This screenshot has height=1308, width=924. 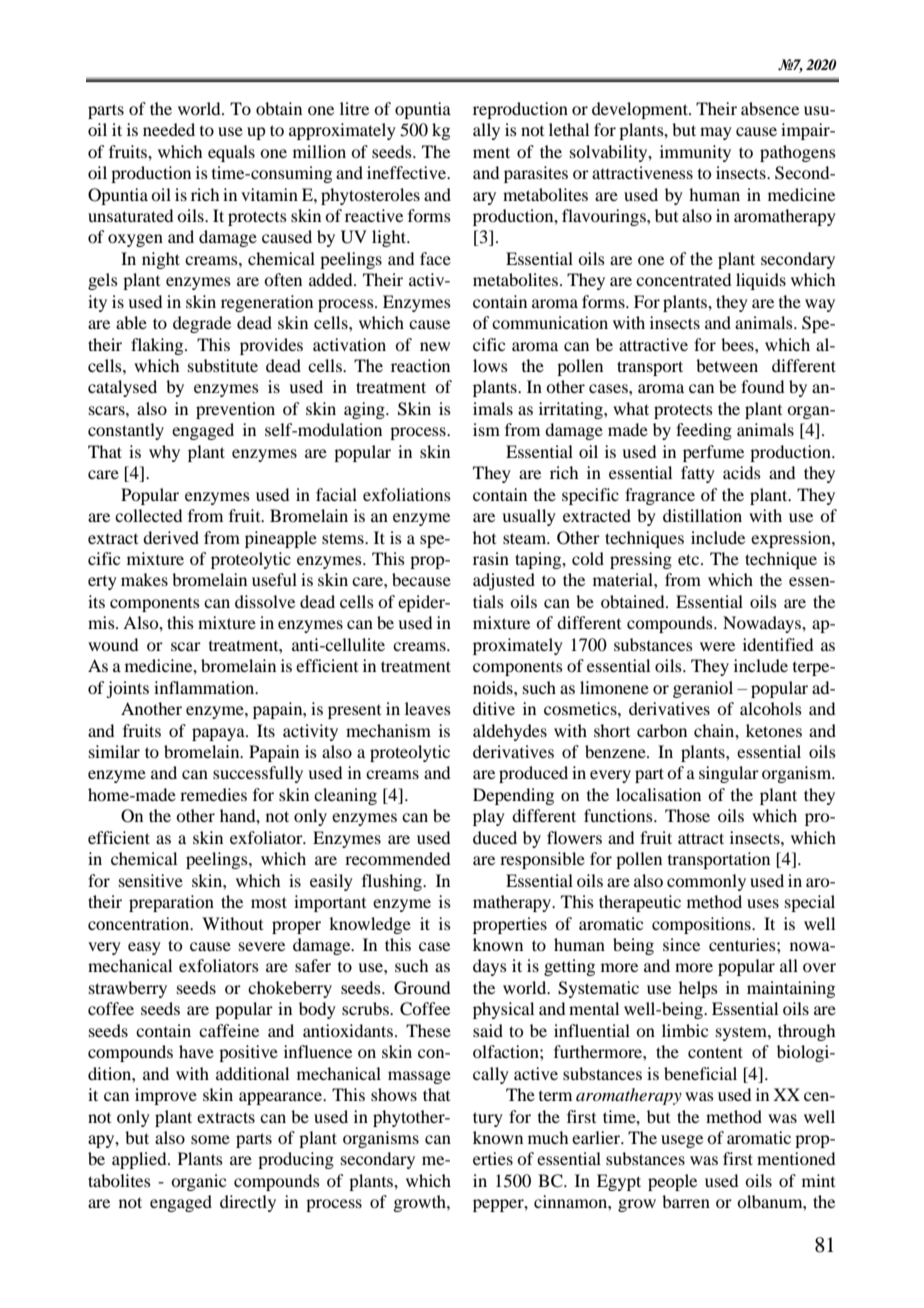 What do you see at coordinates (428, 708) in the screenshot?
I see `leaves` at bounding box center [428, 708].
